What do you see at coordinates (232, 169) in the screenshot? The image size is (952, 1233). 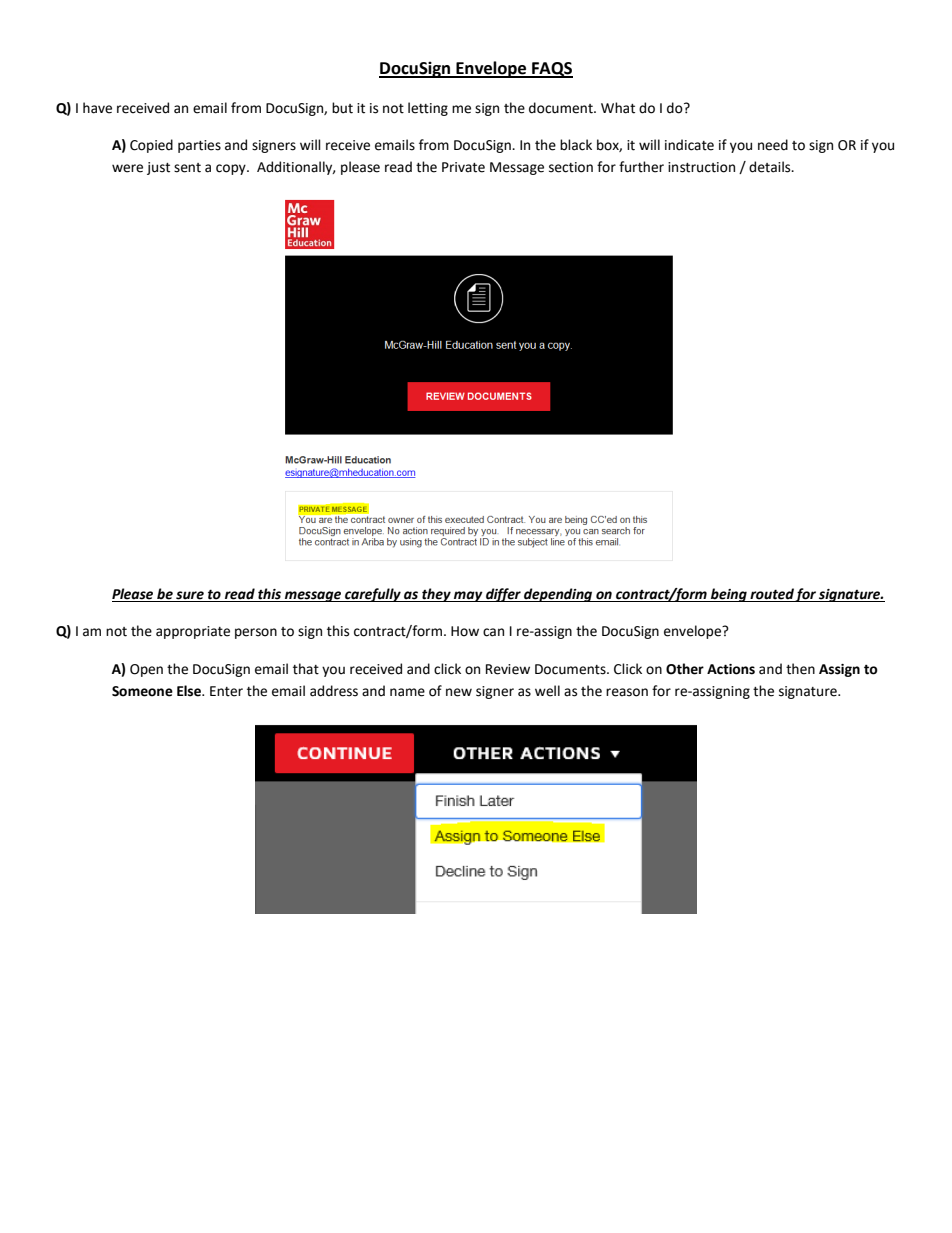 I see `copy` at bounding box center [232, 169].
